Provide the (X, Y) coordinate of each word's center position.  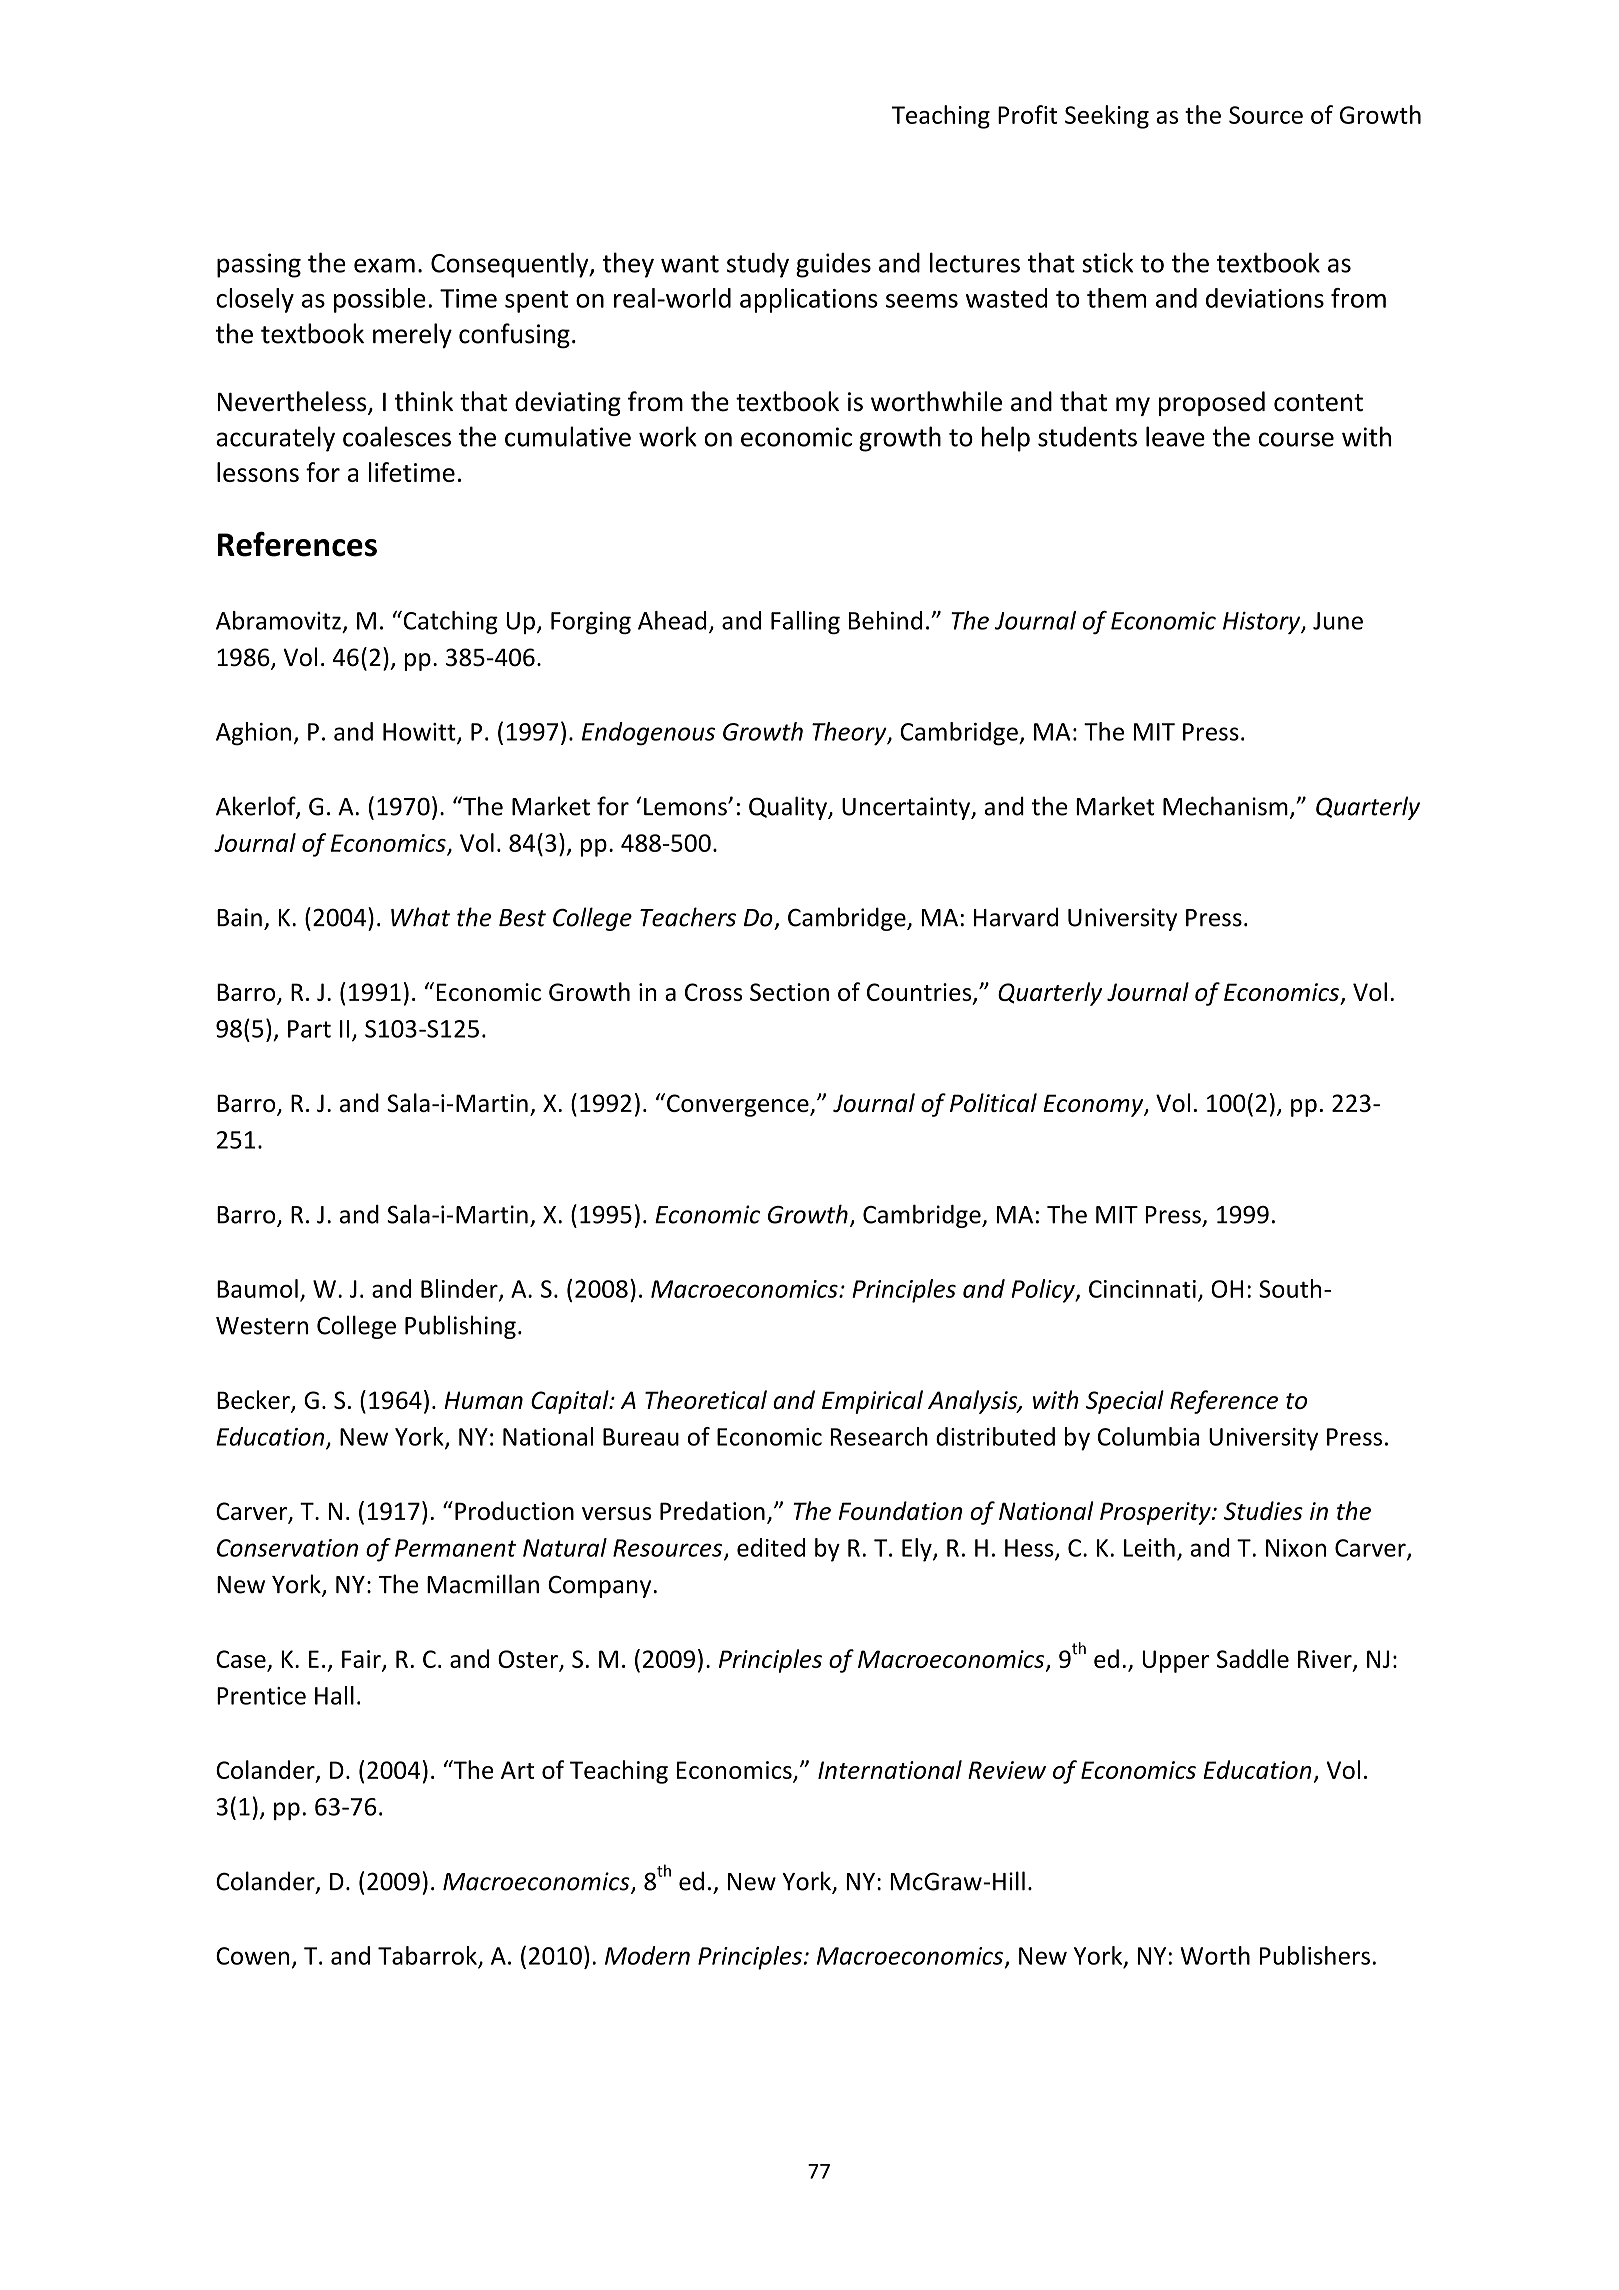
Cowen (252, 1956)
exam (384, 265)
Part (309, 1029)
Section (789, 992)
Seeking (1107, 117)
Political (993, 1102)
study (758, 265)
